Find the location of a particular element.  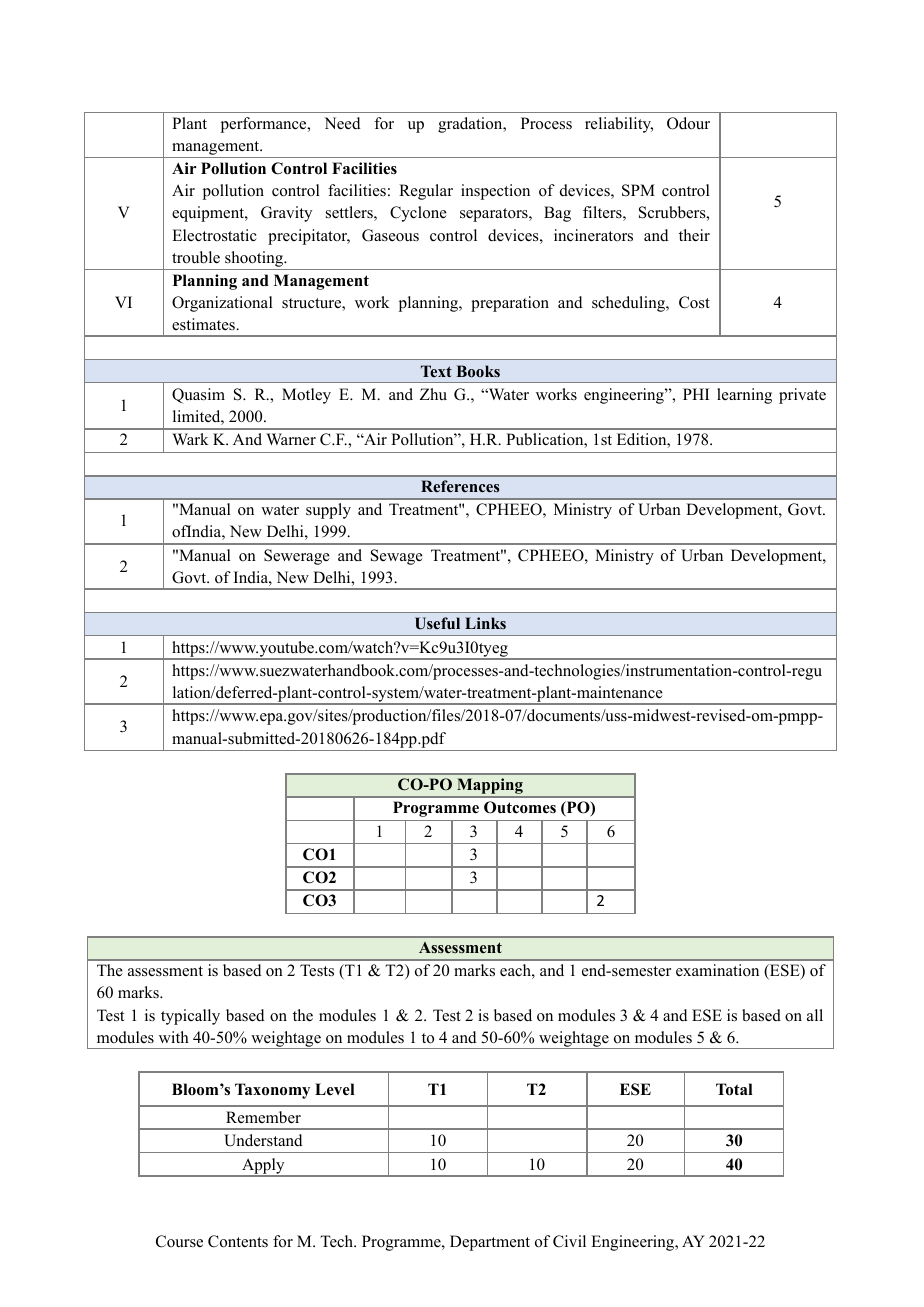

examination is located at coordinates (717, 970).
